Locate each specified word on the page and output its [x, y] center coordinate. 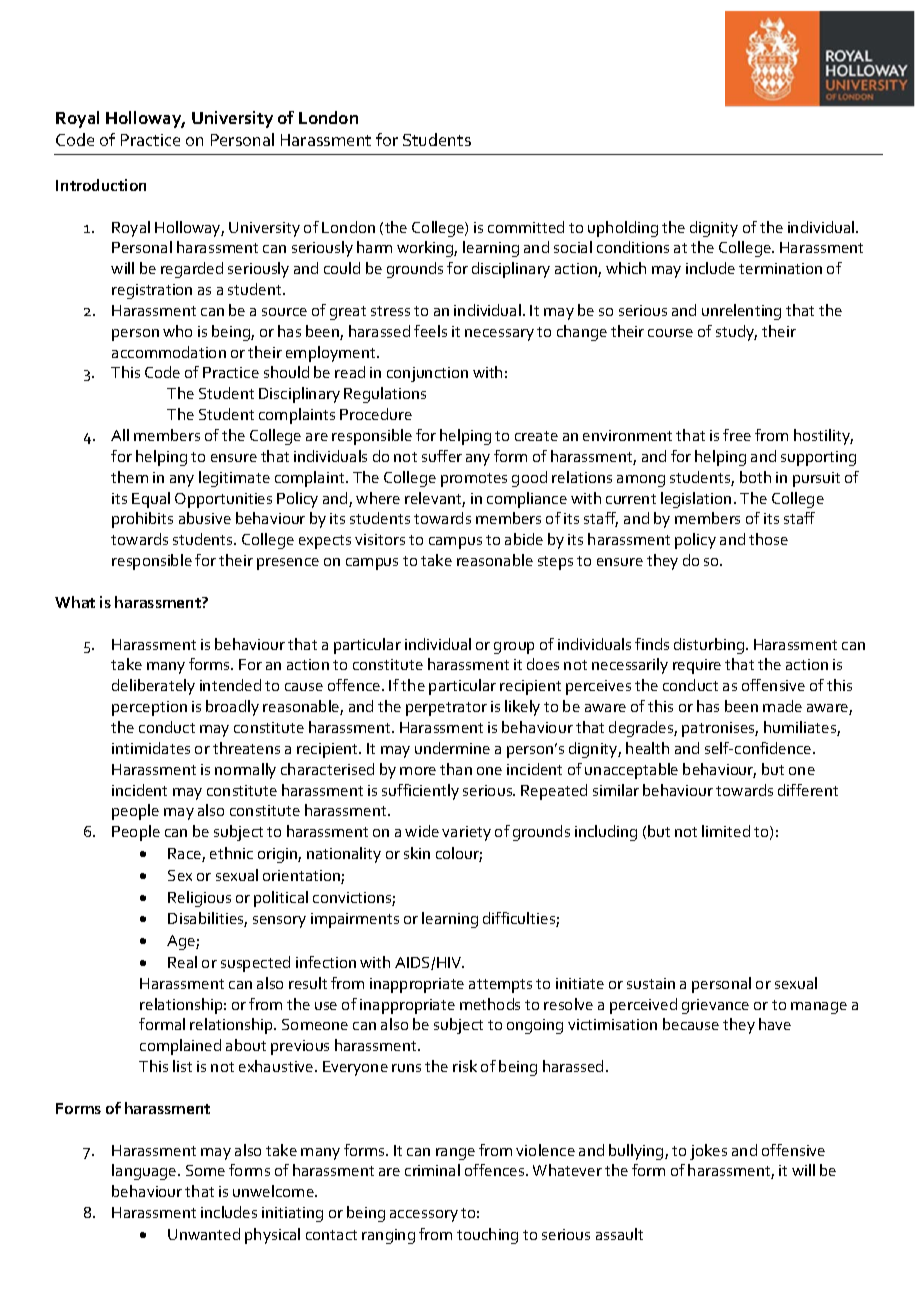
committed [526, 227]
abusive [205, 518]
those [768, 539]
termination [780, 268]
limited [726, 831]
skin [417, 853]
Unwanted [204, 1234]
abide [524, 539]
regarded [192, 270]
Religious [199, 899]
